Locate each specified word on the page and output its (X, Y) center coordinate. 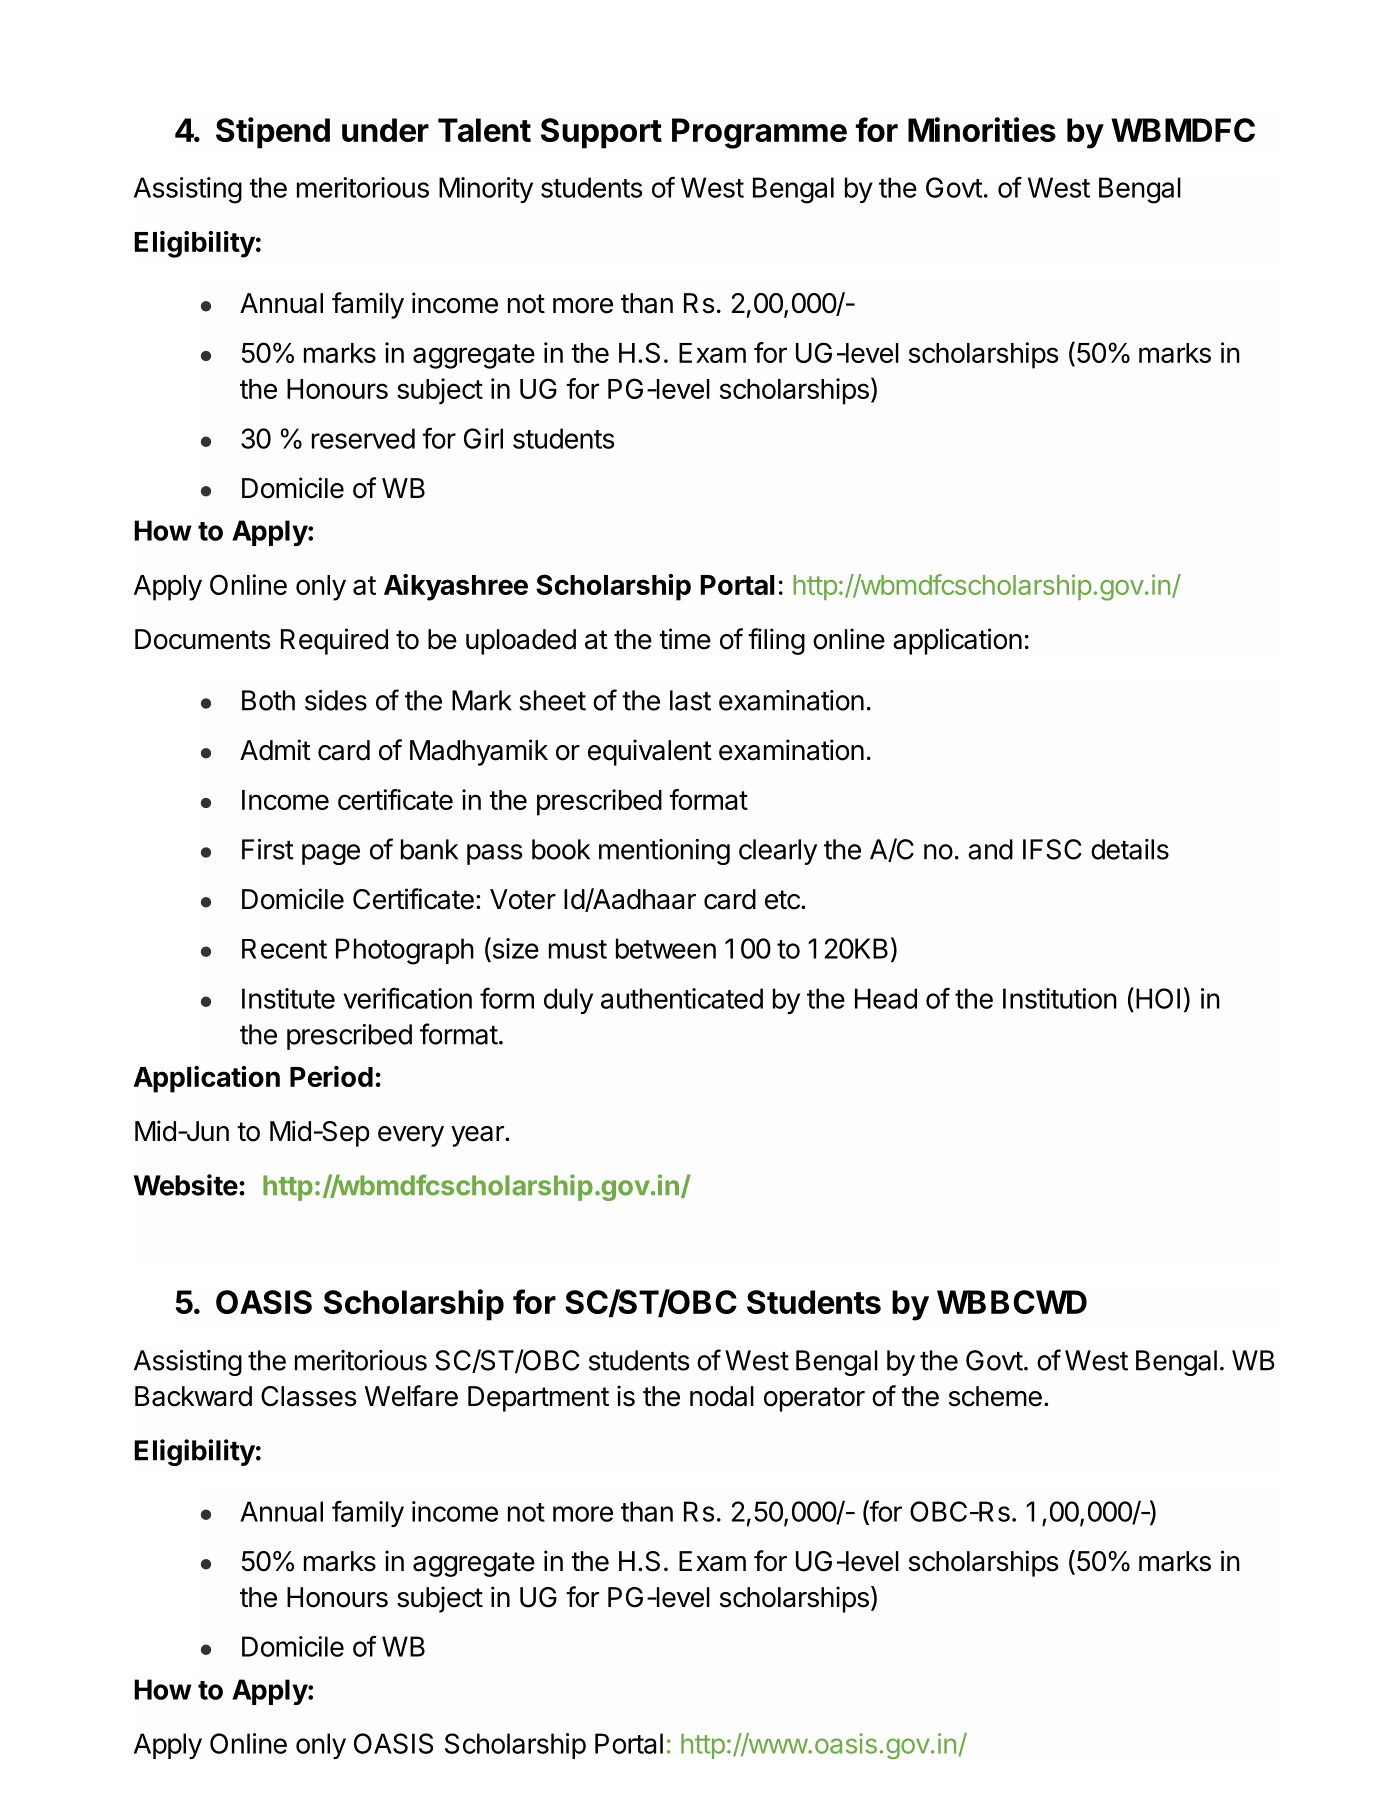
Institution (1060, 998)
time (685, 639)
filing (776, 641)
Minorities (982, 129)
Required (334, 641)
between (666, 948)
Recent (284, 949)
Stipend (273, 133)
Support (601, 133)
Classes (309, 1396)
